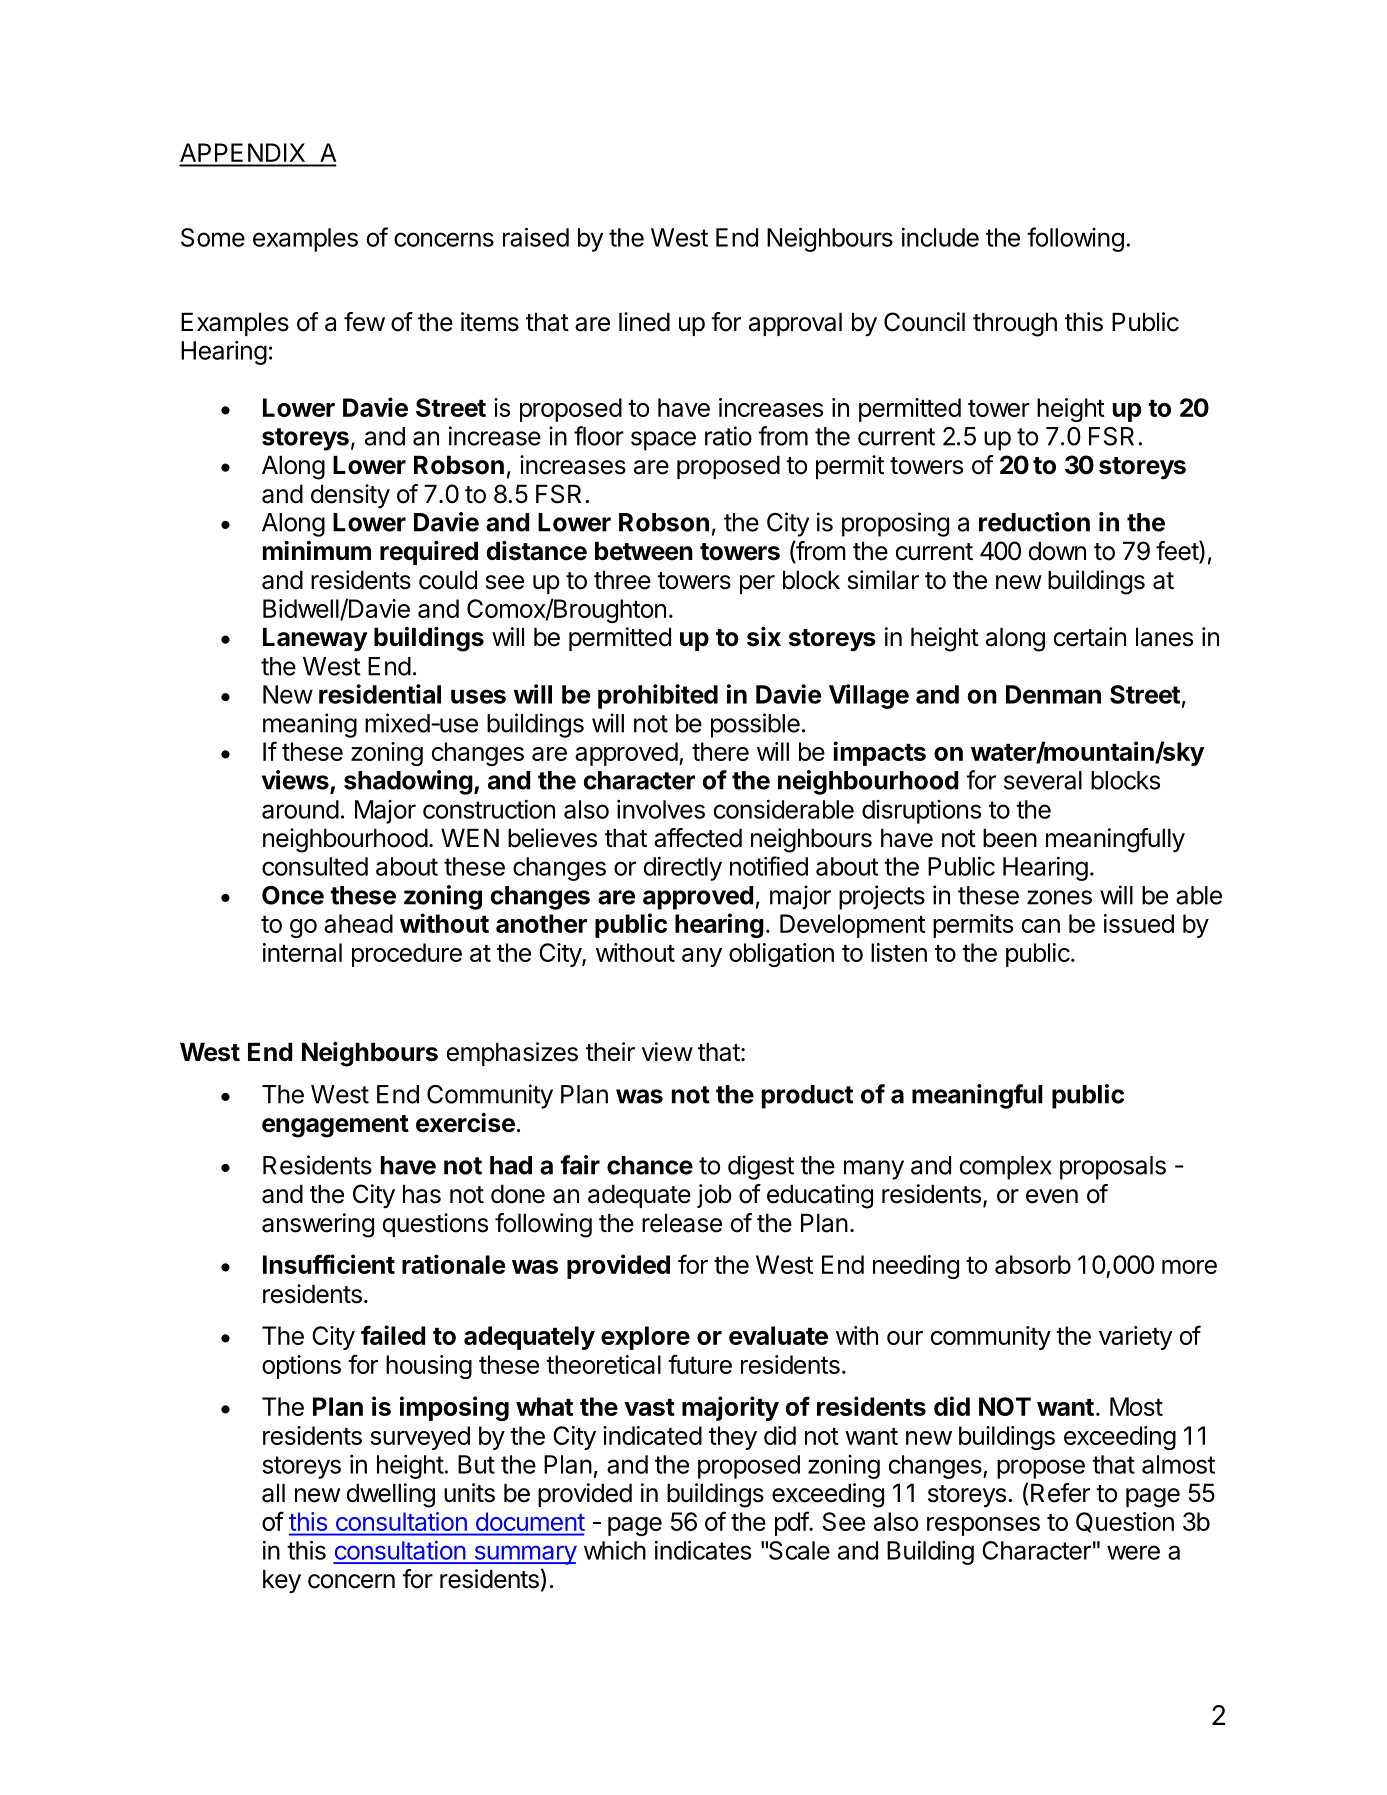 The height and width of the screenshot is (1795, 1387). Describe the element at coordinates (644, 551) in the screenshot. I see `between` at that location.
